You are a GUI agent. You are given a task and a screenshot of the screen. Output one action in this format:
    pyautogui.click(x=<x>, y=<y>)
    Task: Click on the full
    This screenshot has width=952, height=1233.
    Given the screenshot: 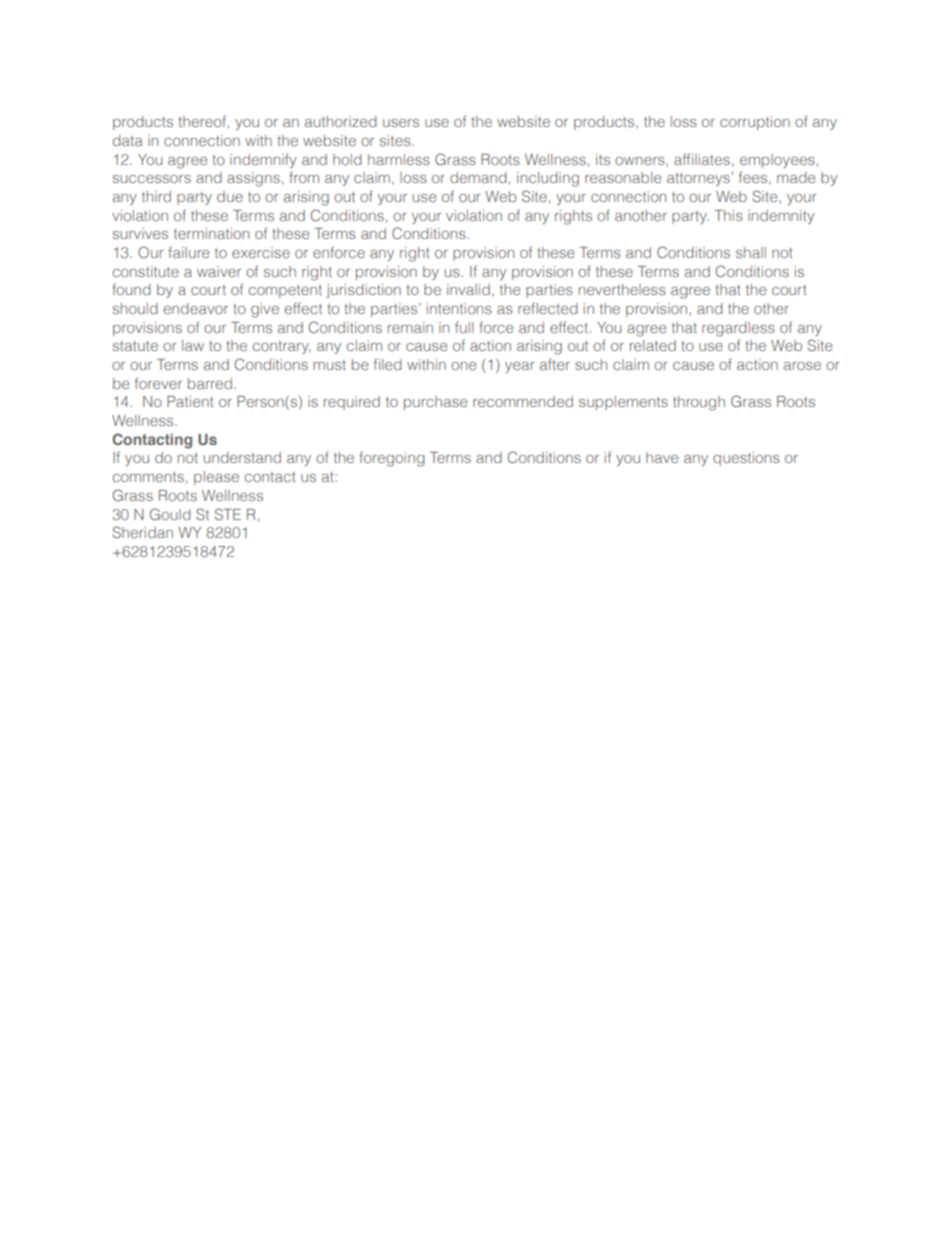 What is the action you would take?
    pyautogui.click(x=464, y=327)
